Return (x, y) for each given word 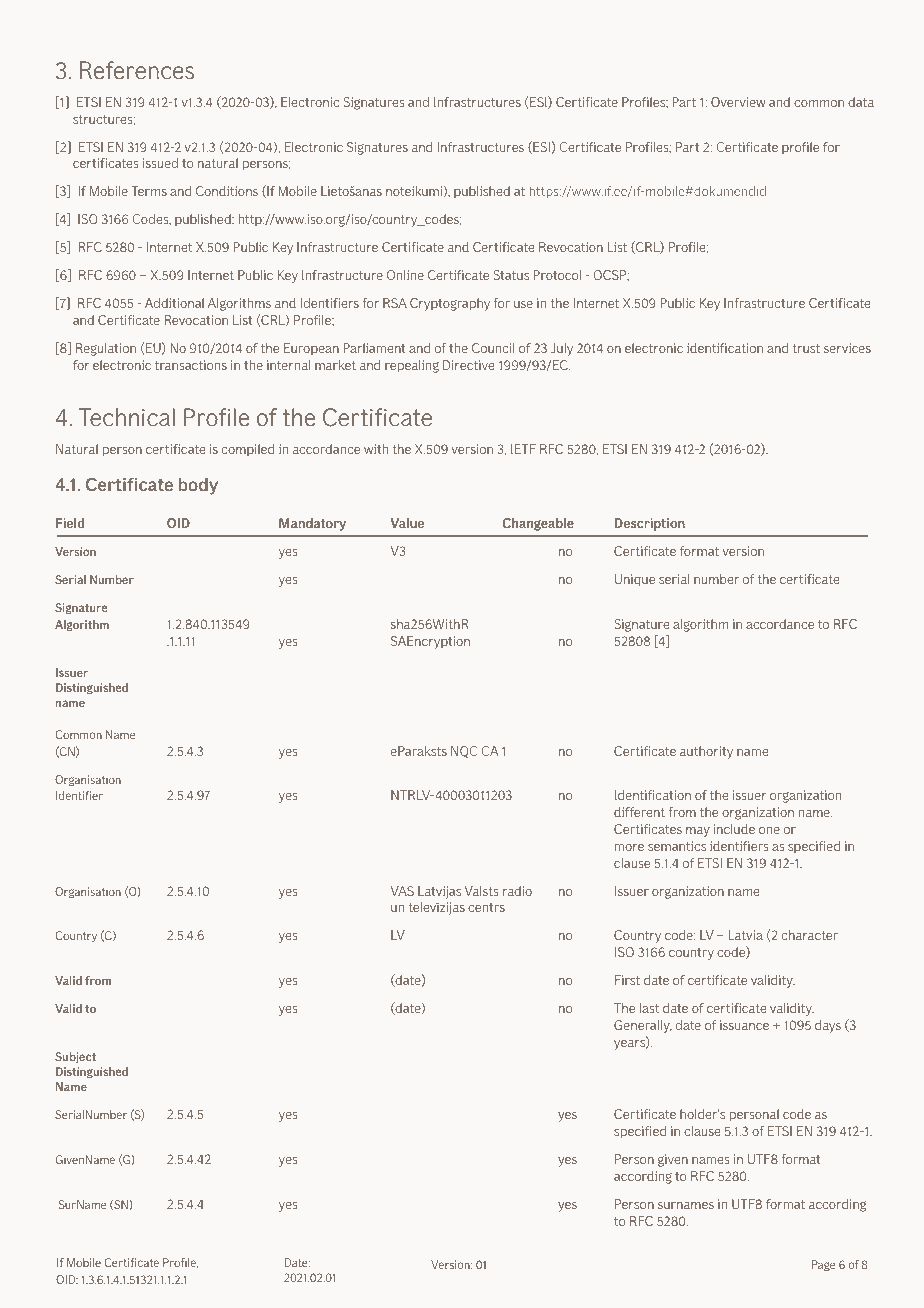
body (198, 486)
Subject (75, 1058)
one (769, 830)
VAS (402, 891)
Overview (738, 102)
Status (511, 275)
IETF (523, 449)
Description (650, 524)
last (649, 1008)
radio (517, 891)
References (137, 70)
